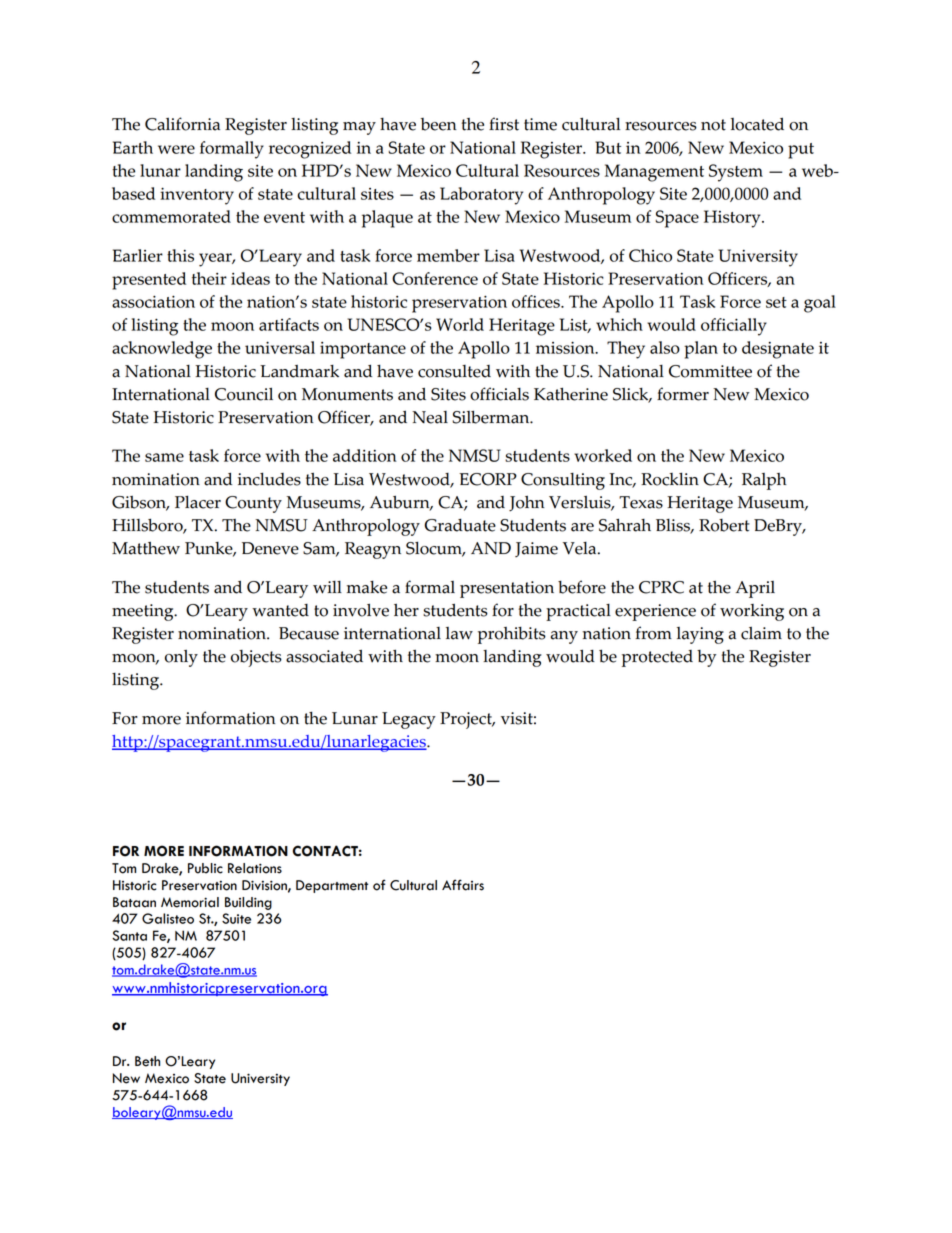 This screenshot has width=952, height=1233. I want to click on April, so click(755, 589).
